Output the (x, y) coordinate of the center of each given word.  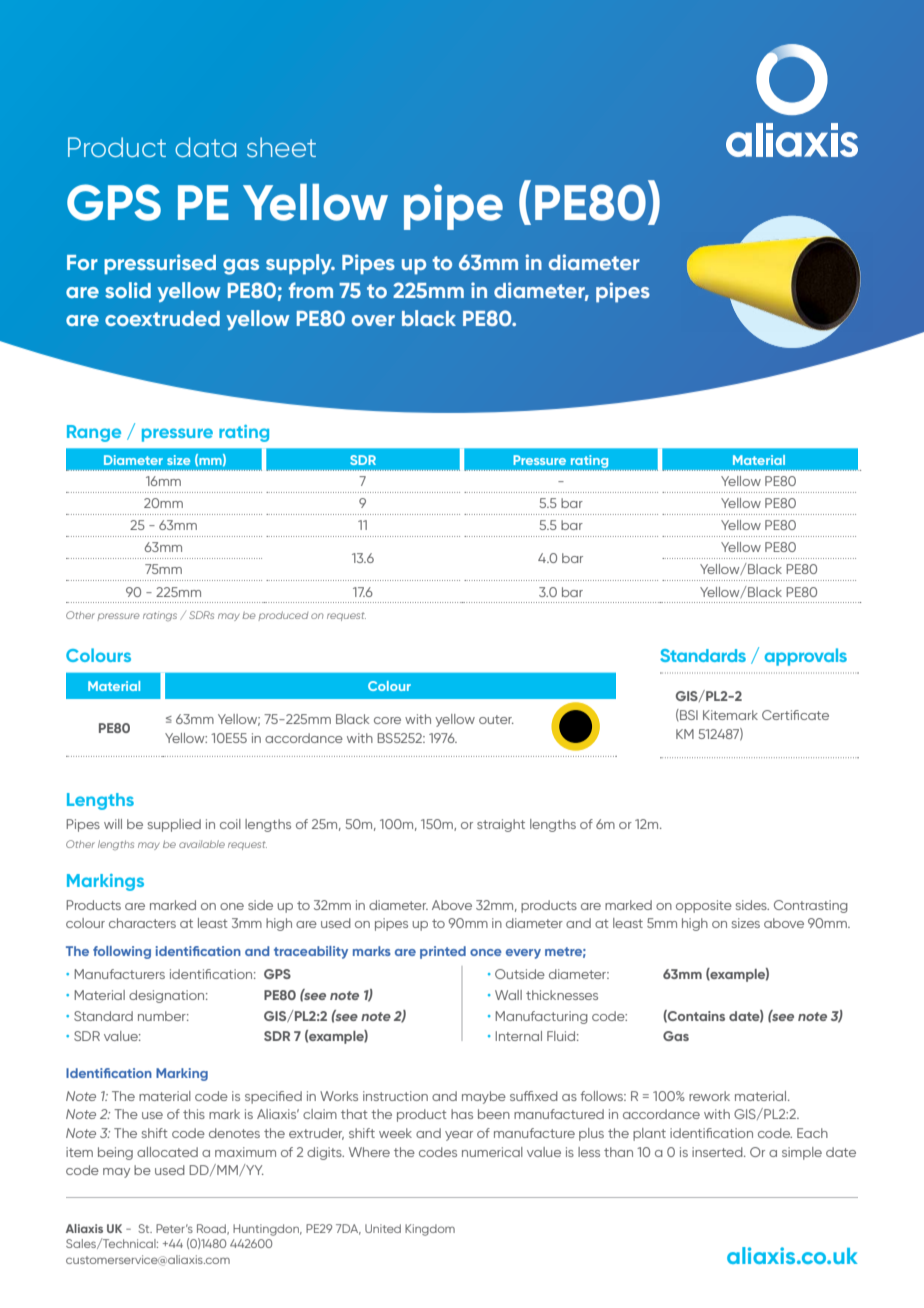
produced (283, 616)
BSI (688, 715)
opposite (704, 906)
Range (94, 433)
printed (443, 952)
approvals (806, 657)
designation (168, 996)
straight (501, 825)
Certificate (795, 715)
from (311, 290)
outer (496, 719)
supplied (174, 825)
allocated (167, 1152)
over (373, 320)
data (205, 147)
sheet (281, 147)
